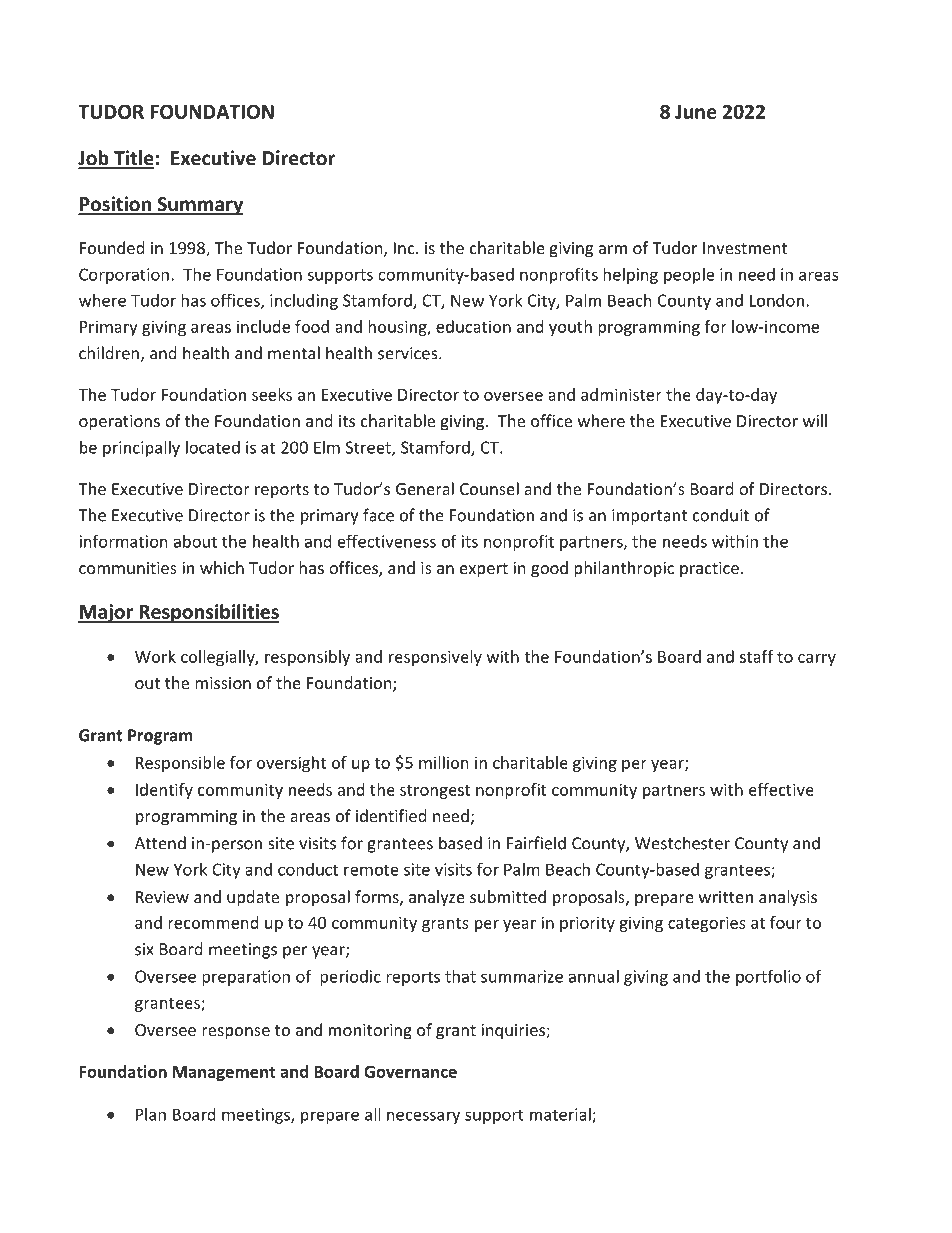 The height and width of the image is (1233, 952). I want to click on conduit, so click(721, 515).
